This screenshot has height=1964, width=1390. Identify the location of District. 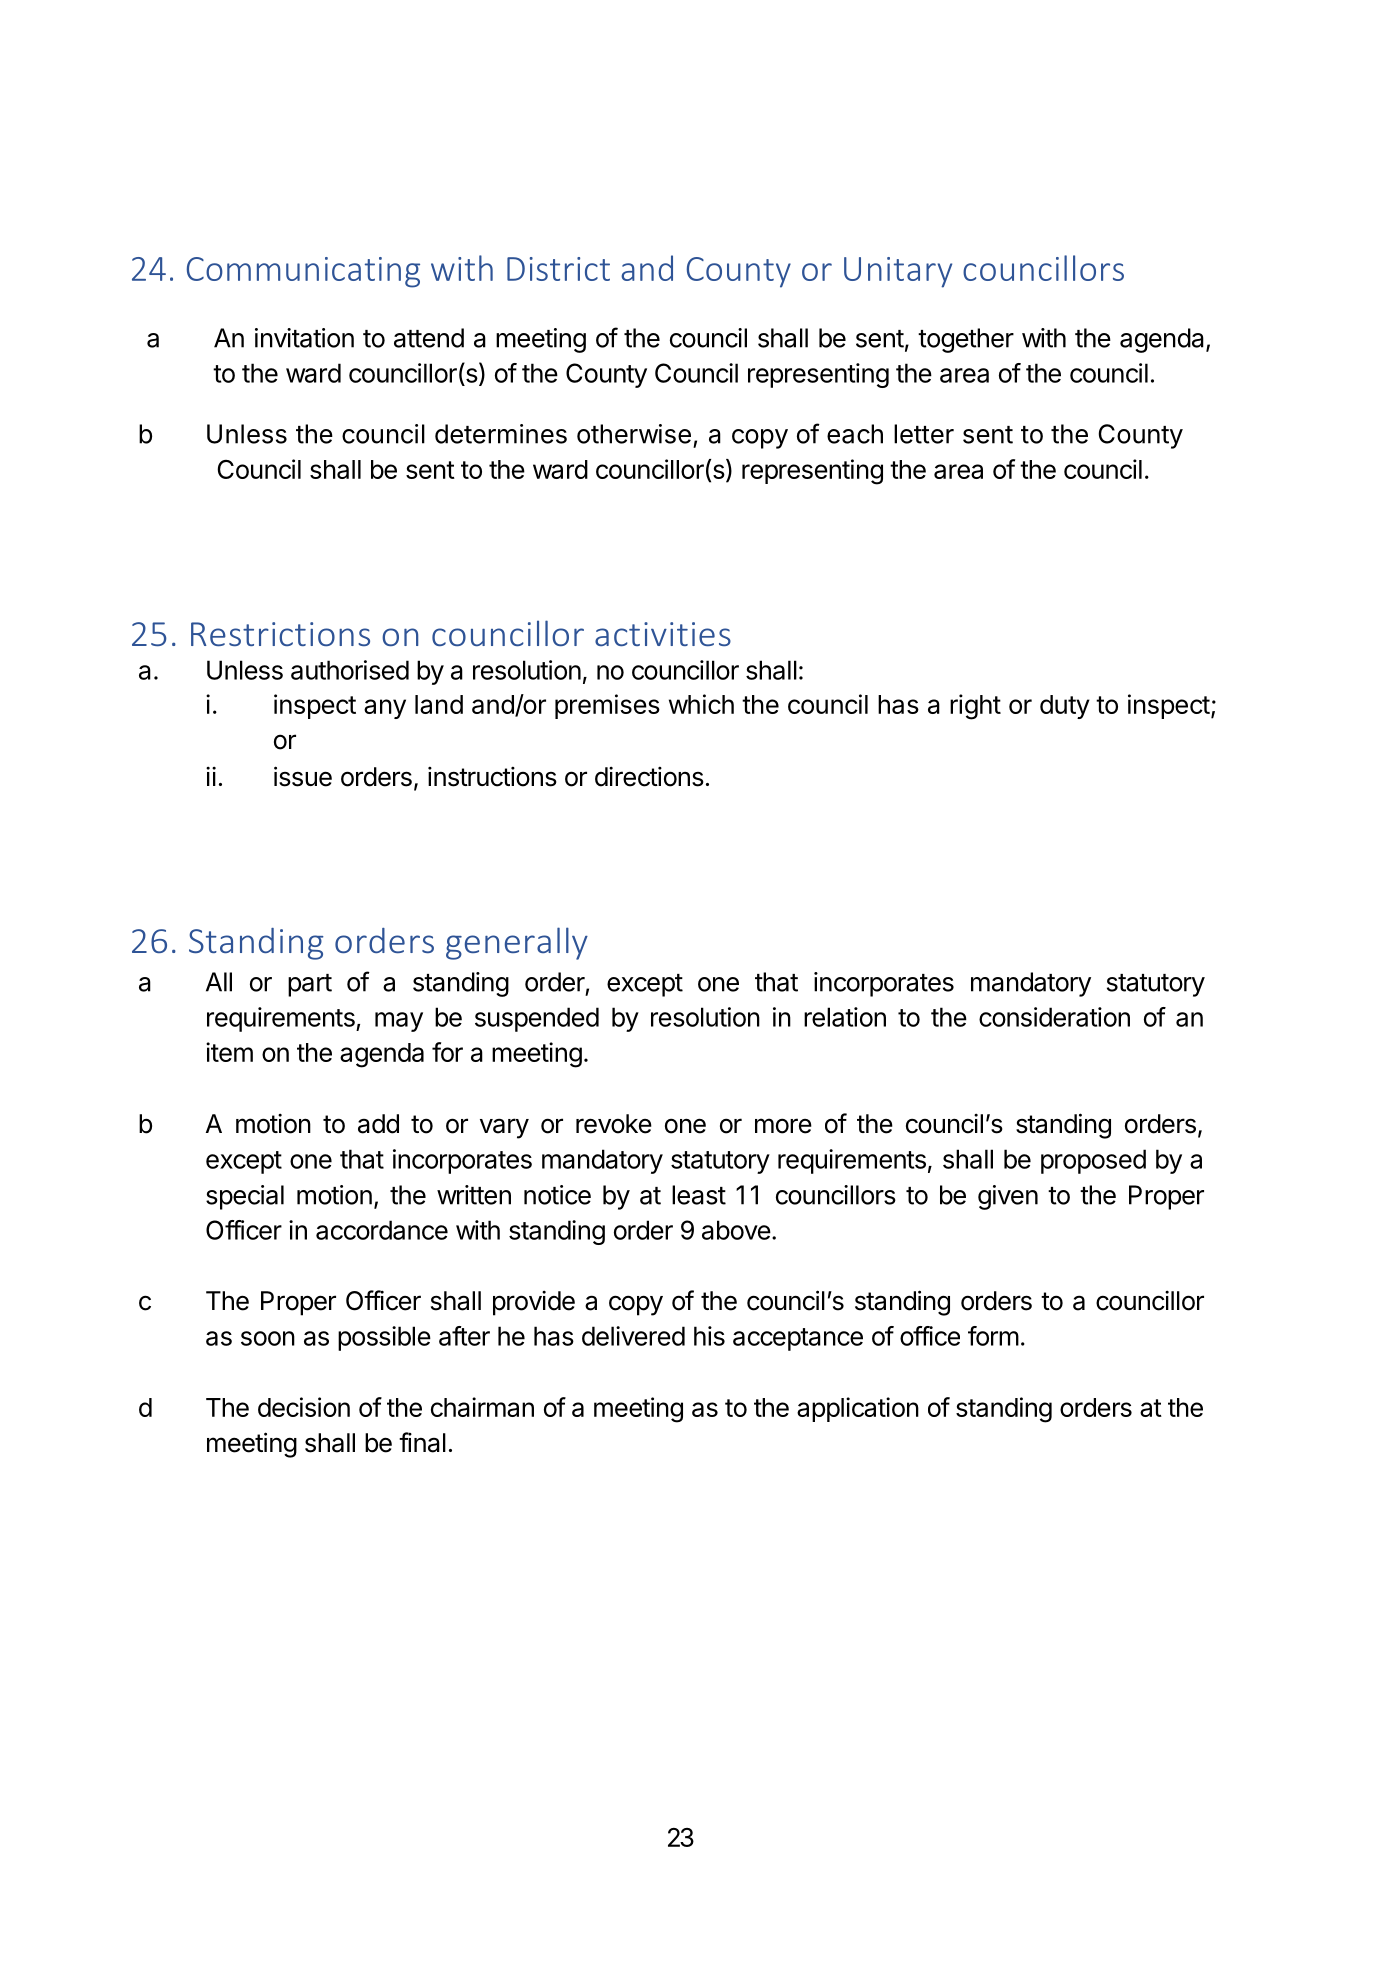
(558, 269).
